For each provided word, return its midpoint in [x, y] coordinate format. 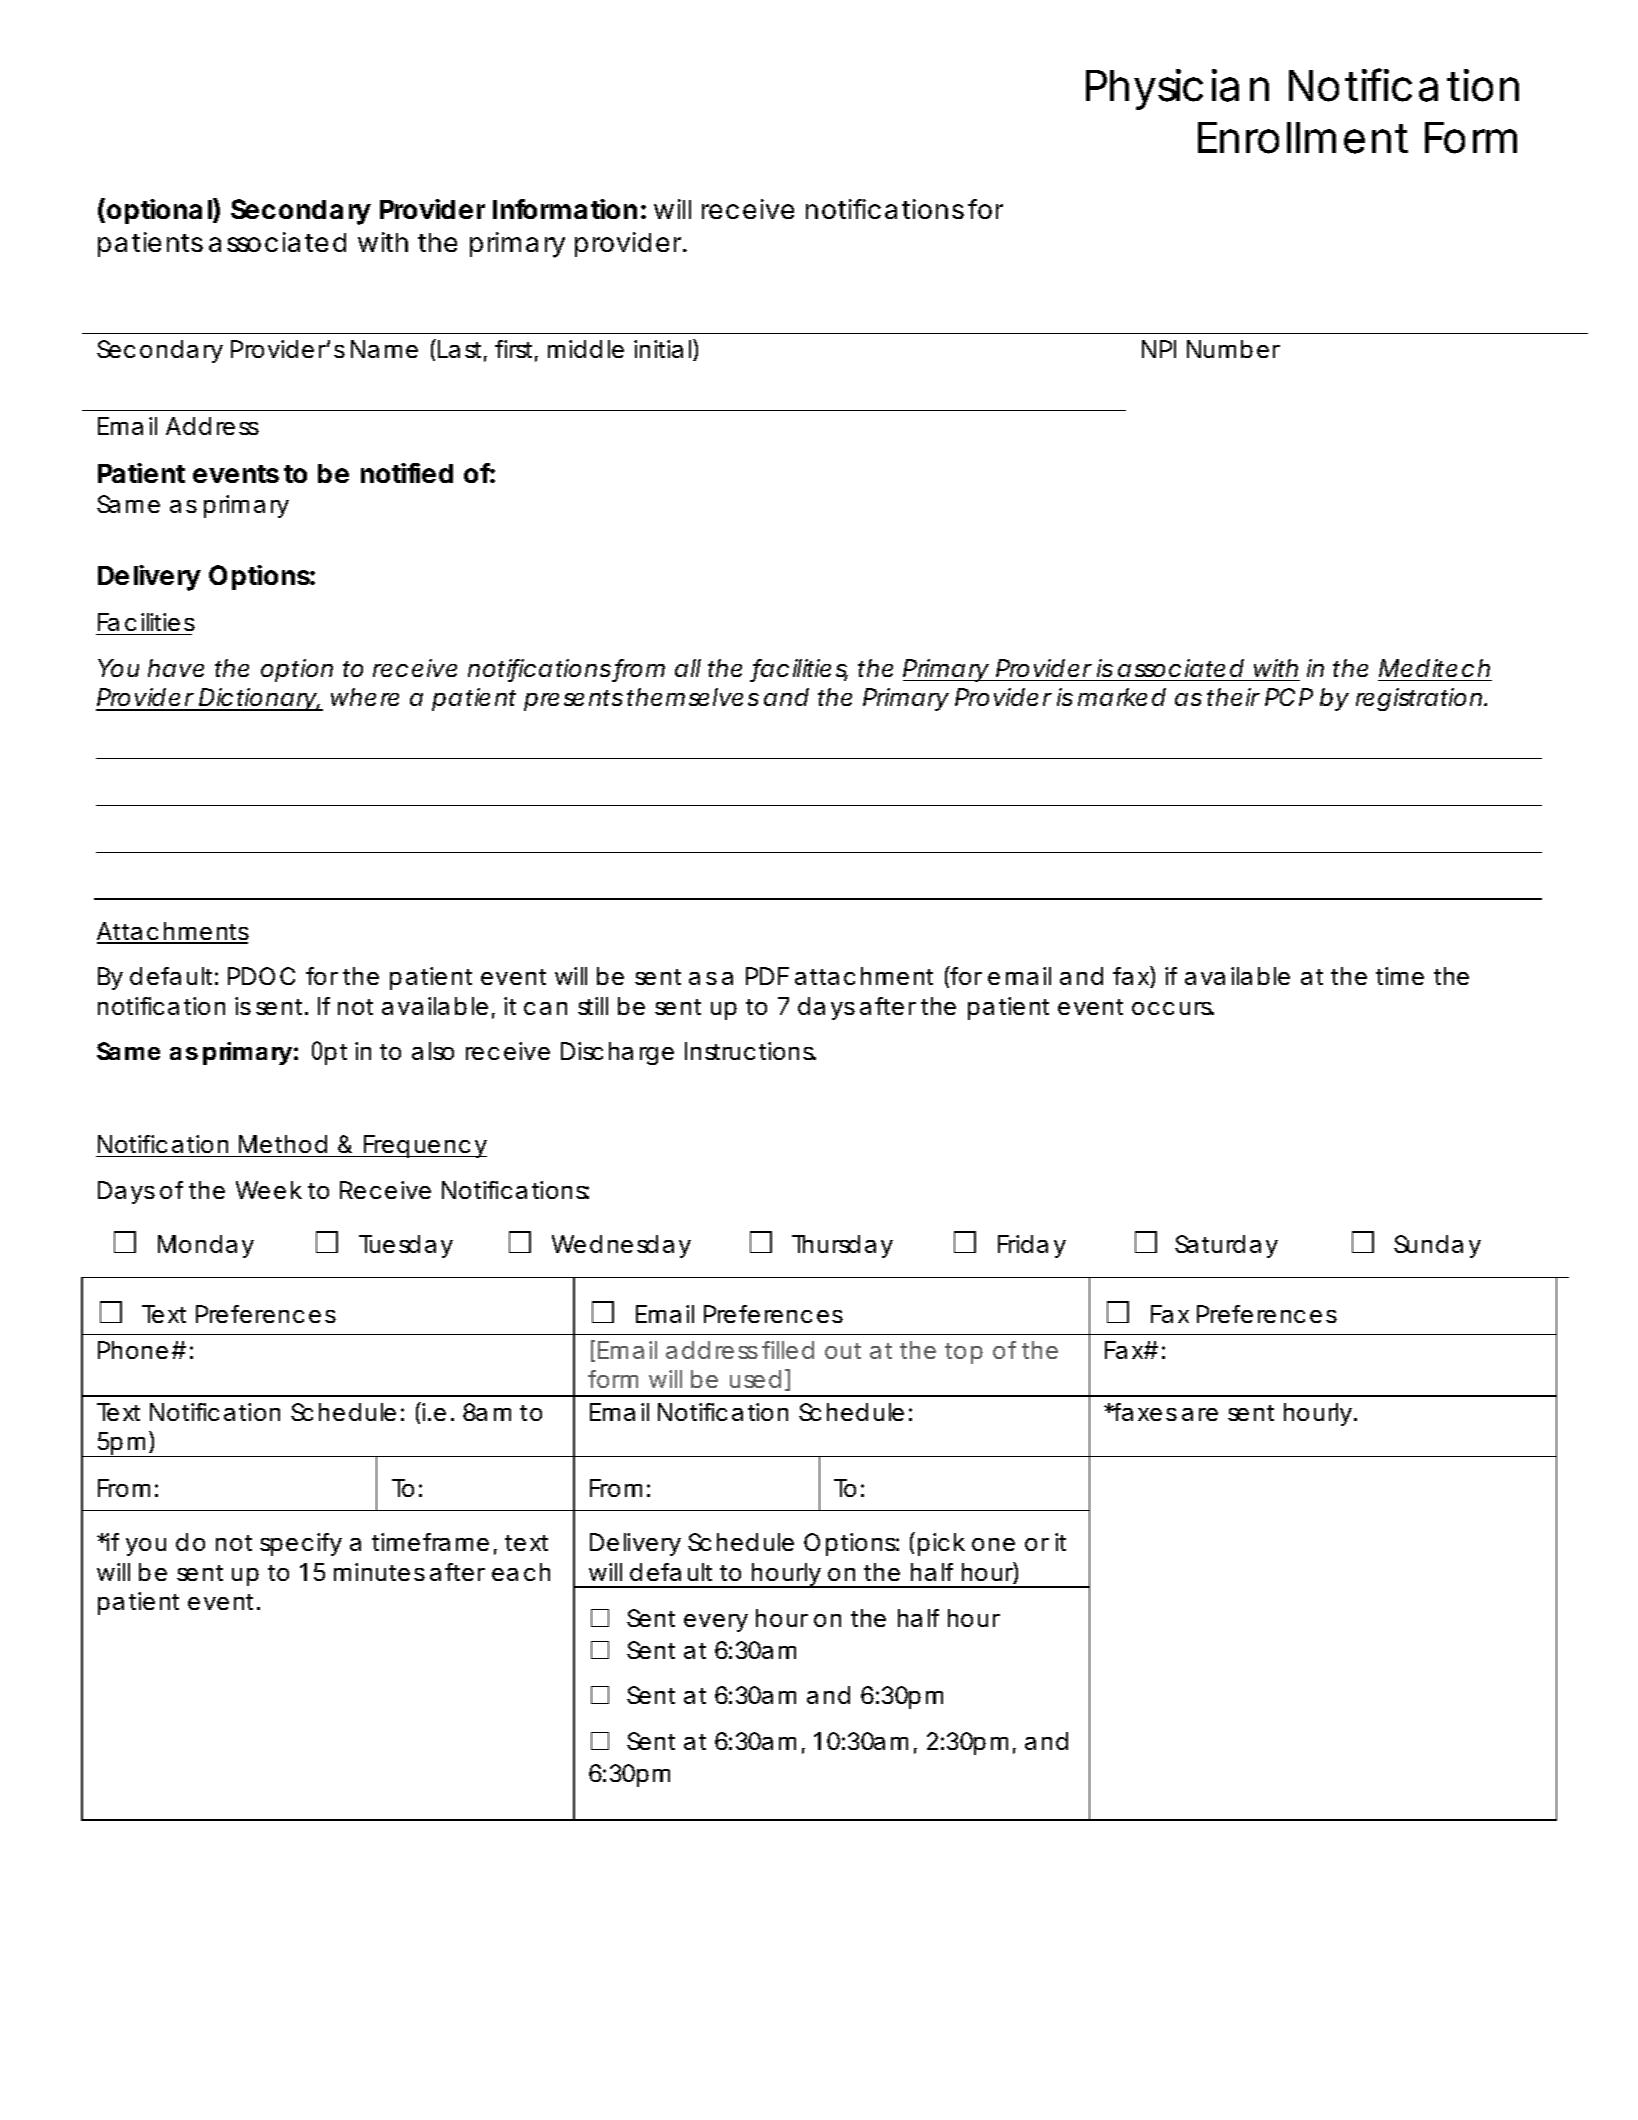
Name [384, 349]
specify [301, 1544]
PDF [767, 976]
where [365, 697]
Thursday [842, 1246]
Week [269, 1190]
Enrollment [1303, 138]
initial [664, 350]
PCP [1289, 697]
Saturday [1226, 1246]
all [688, 668]
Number [1233, 349]
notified [407, 473]
